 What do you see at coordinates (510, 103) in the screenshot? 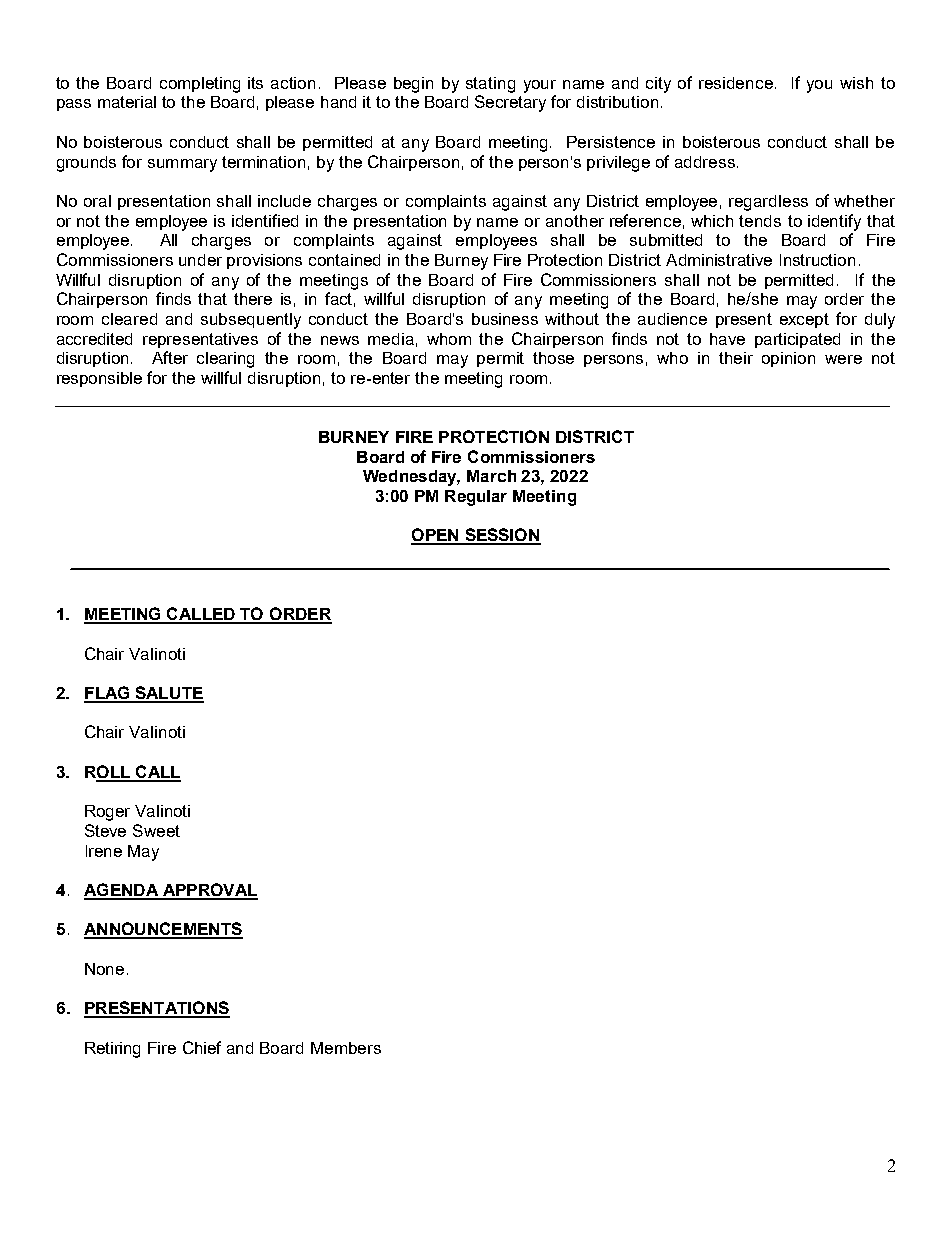
I see `Secretary` at bounding box center [510, 103].
